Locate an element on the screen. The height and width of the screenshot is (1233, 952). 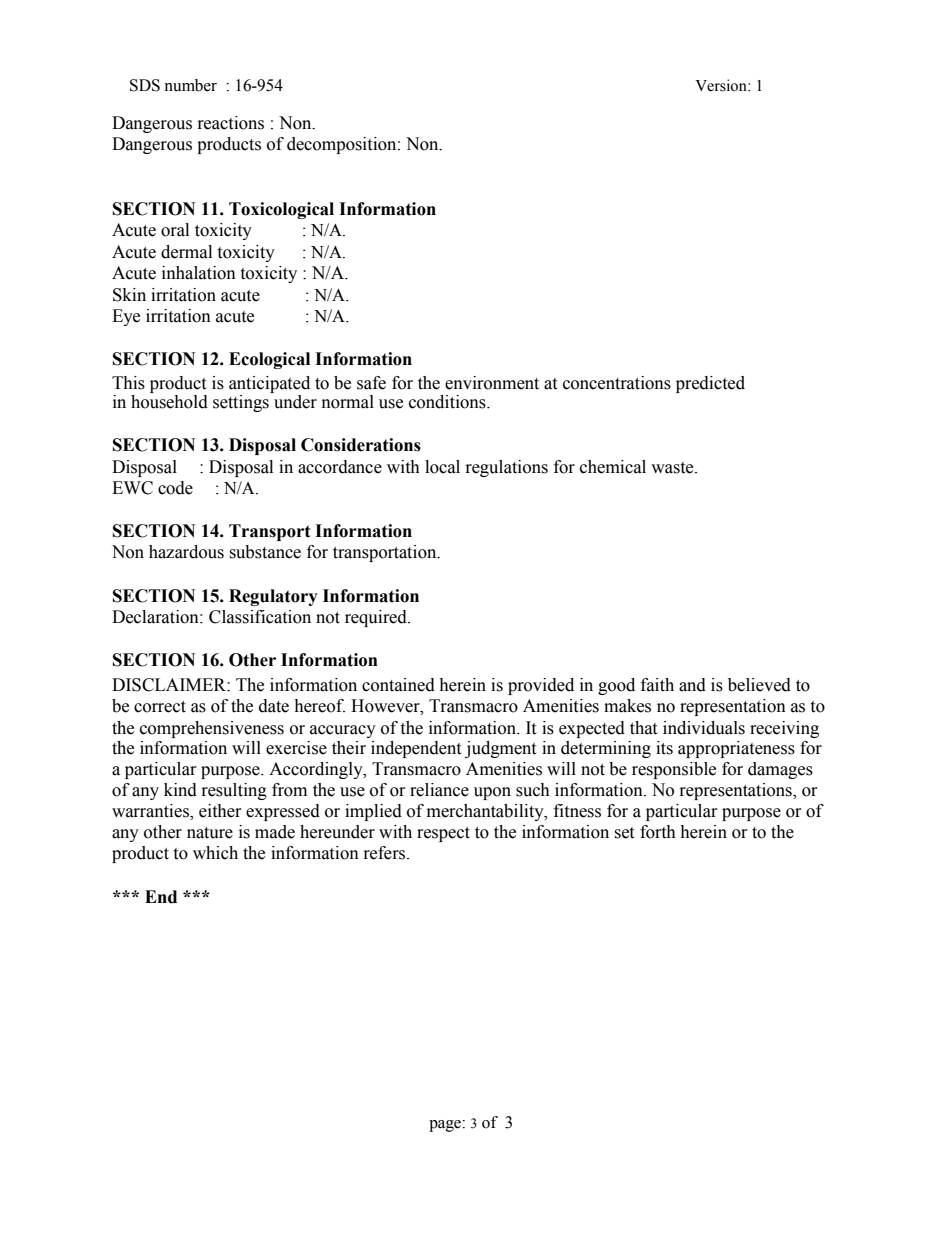
code is located at coordinates (175, 488).
